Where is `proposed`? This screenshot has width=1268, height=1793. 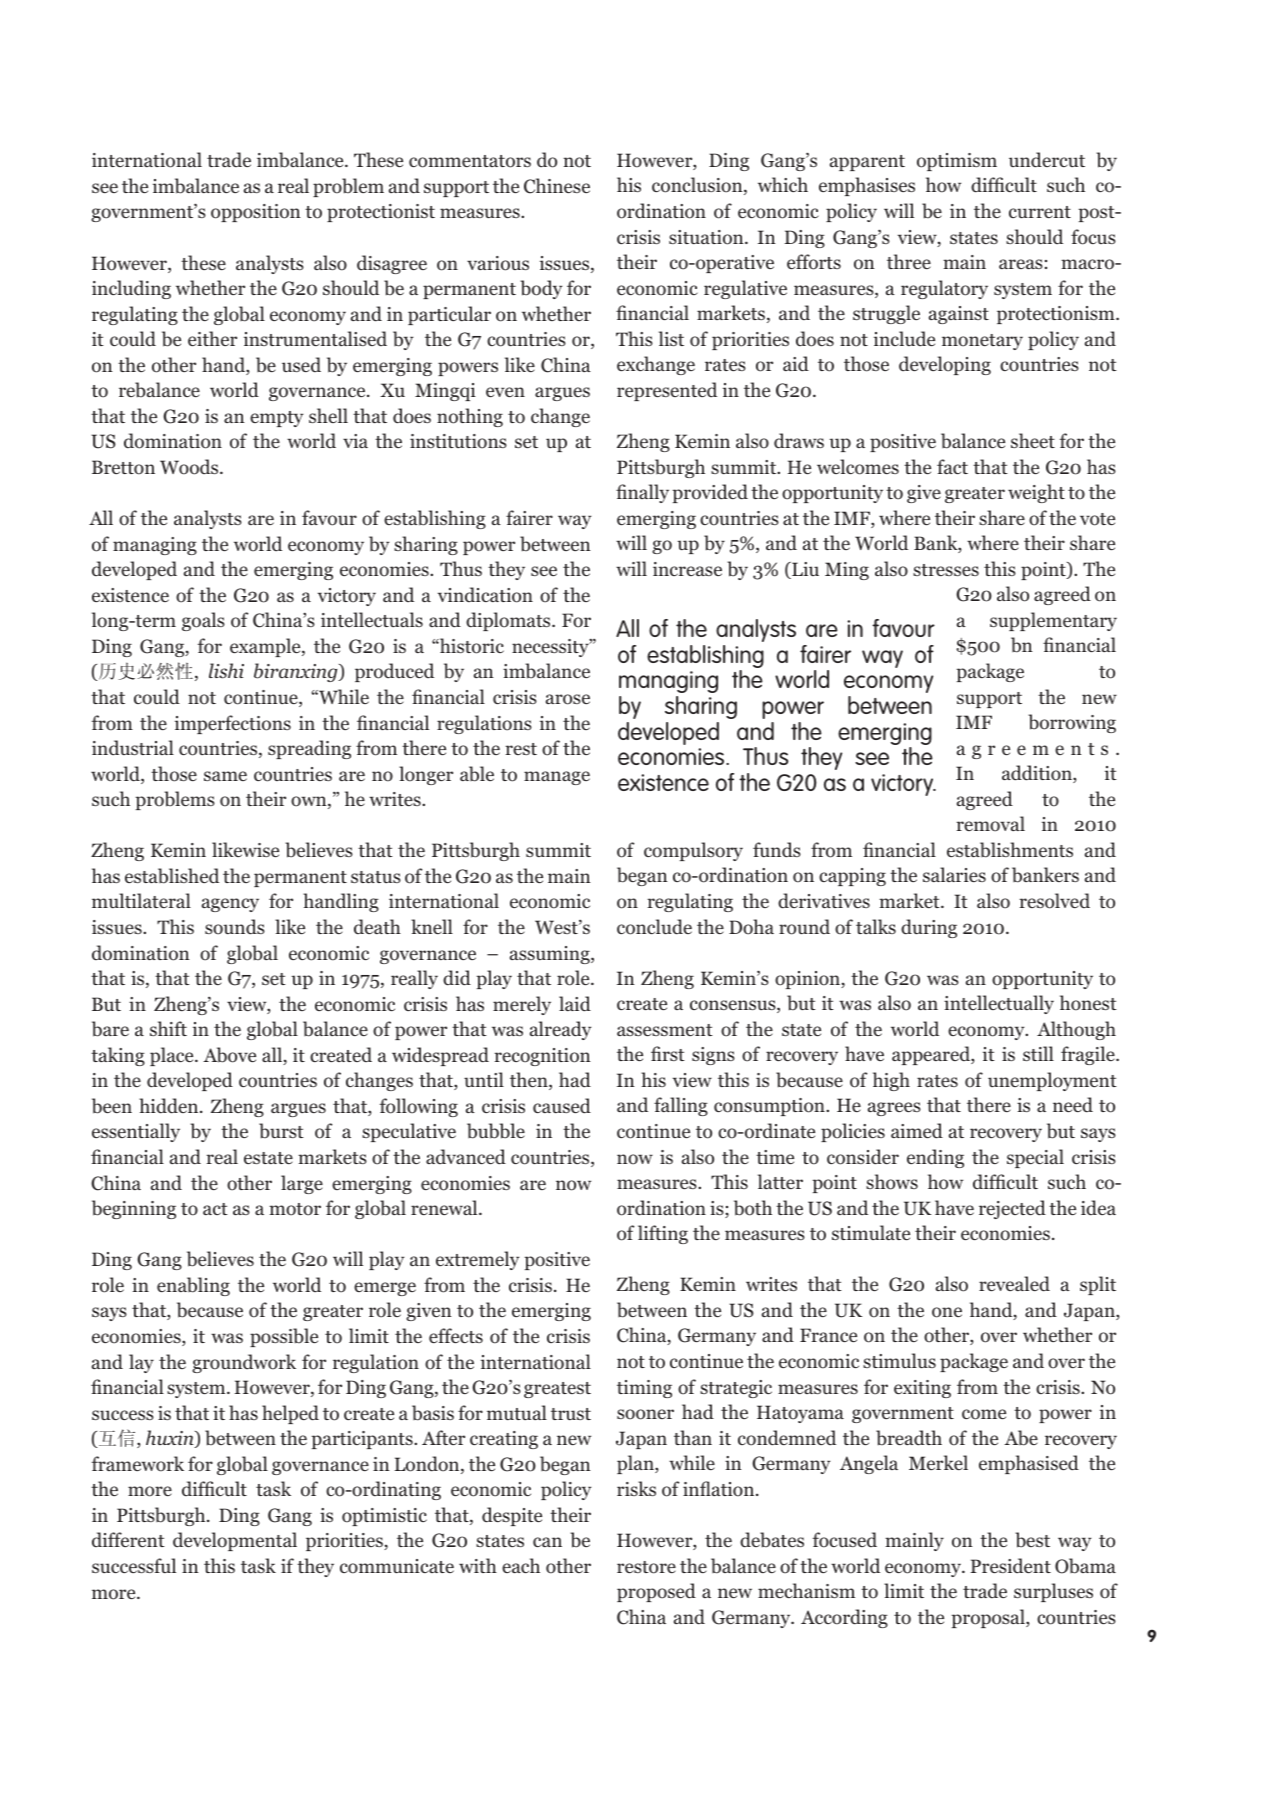 proposed is located at coordinates (656, 1592).
